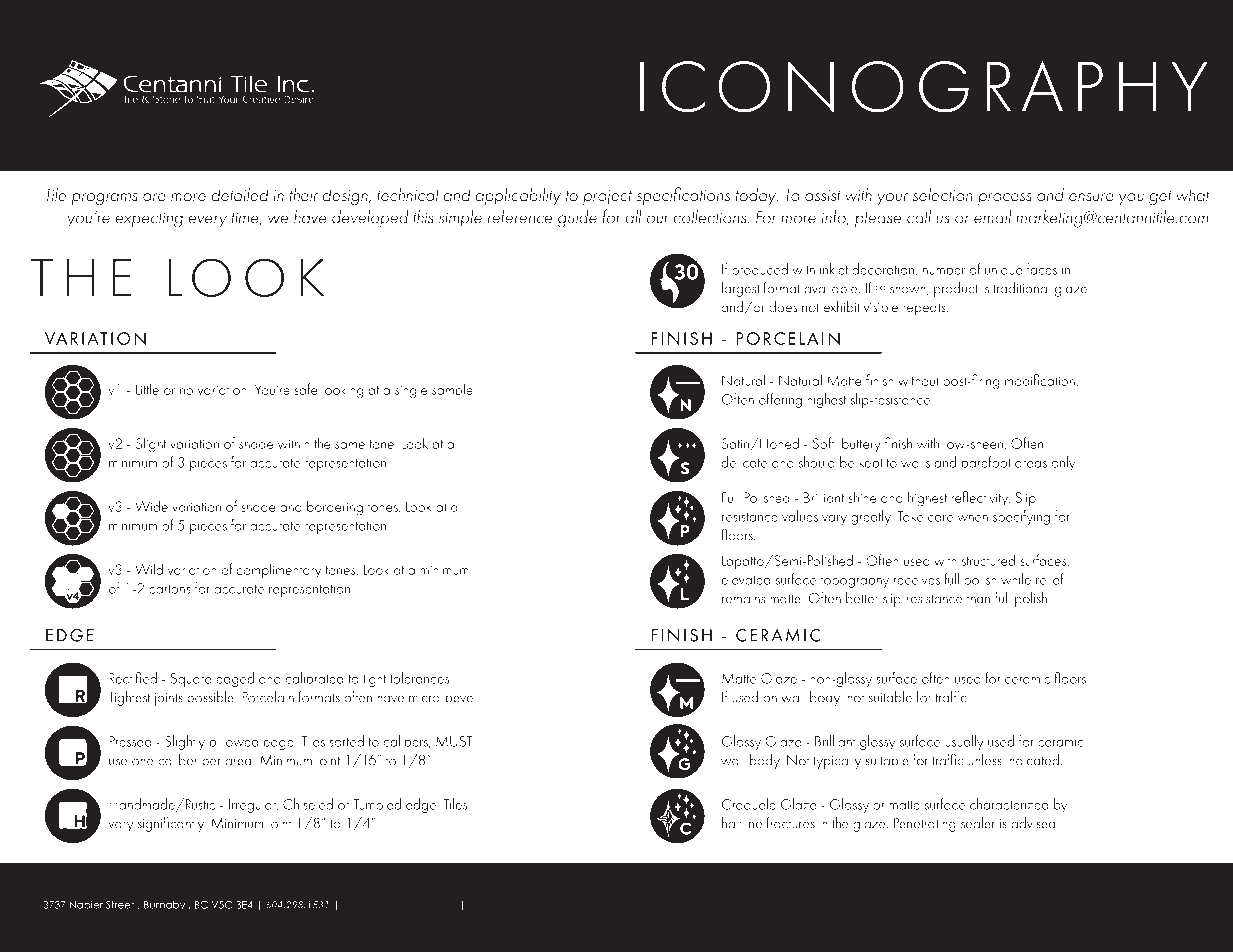  Describe the element at coordinates (164, 906) in the screenshot. I see `Burnaby` at that location.
